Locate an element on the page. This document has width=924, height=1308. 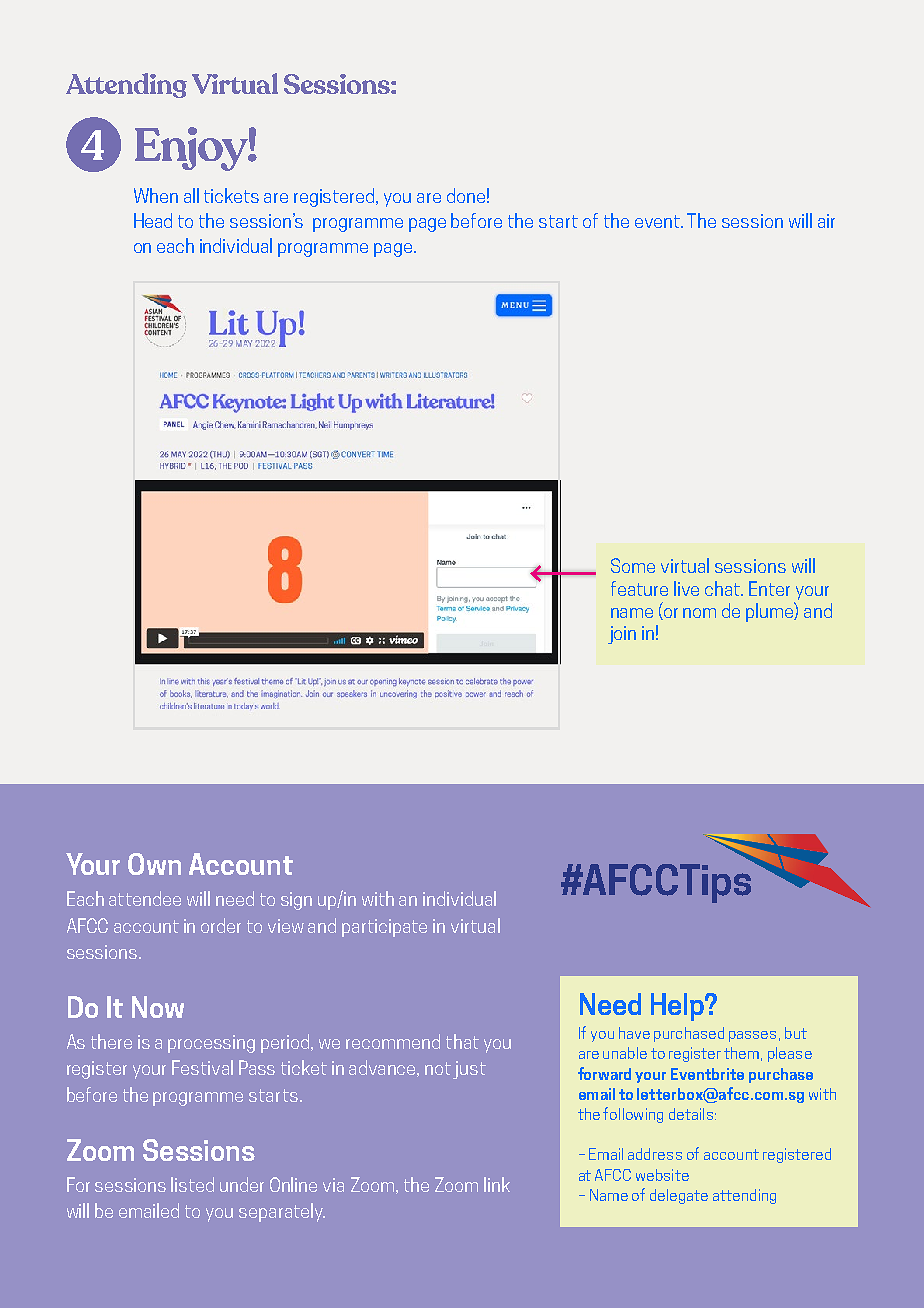
Some is located at coordinates (633, 565).
